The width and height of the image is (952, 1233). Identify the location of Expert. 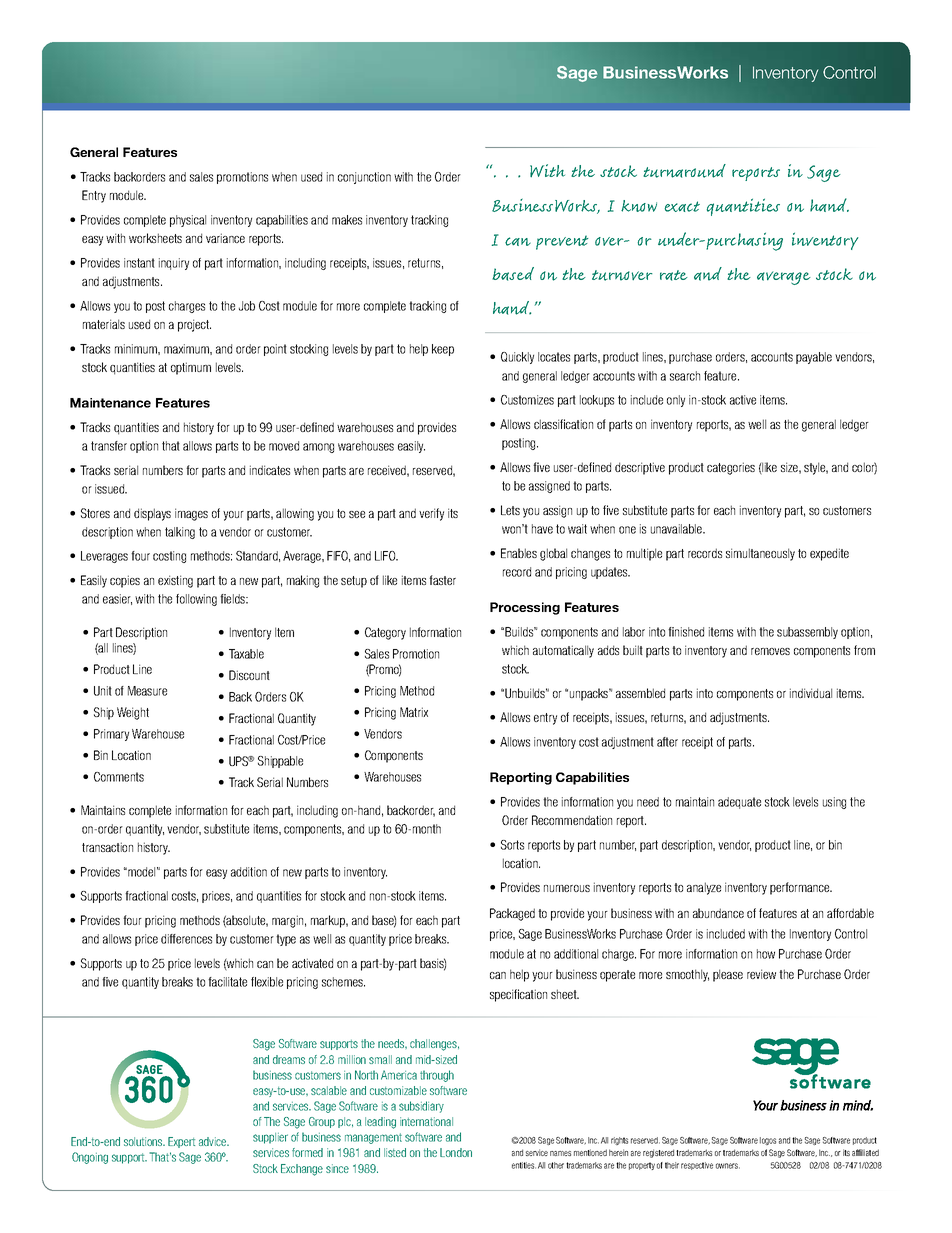
(181, 1142).
